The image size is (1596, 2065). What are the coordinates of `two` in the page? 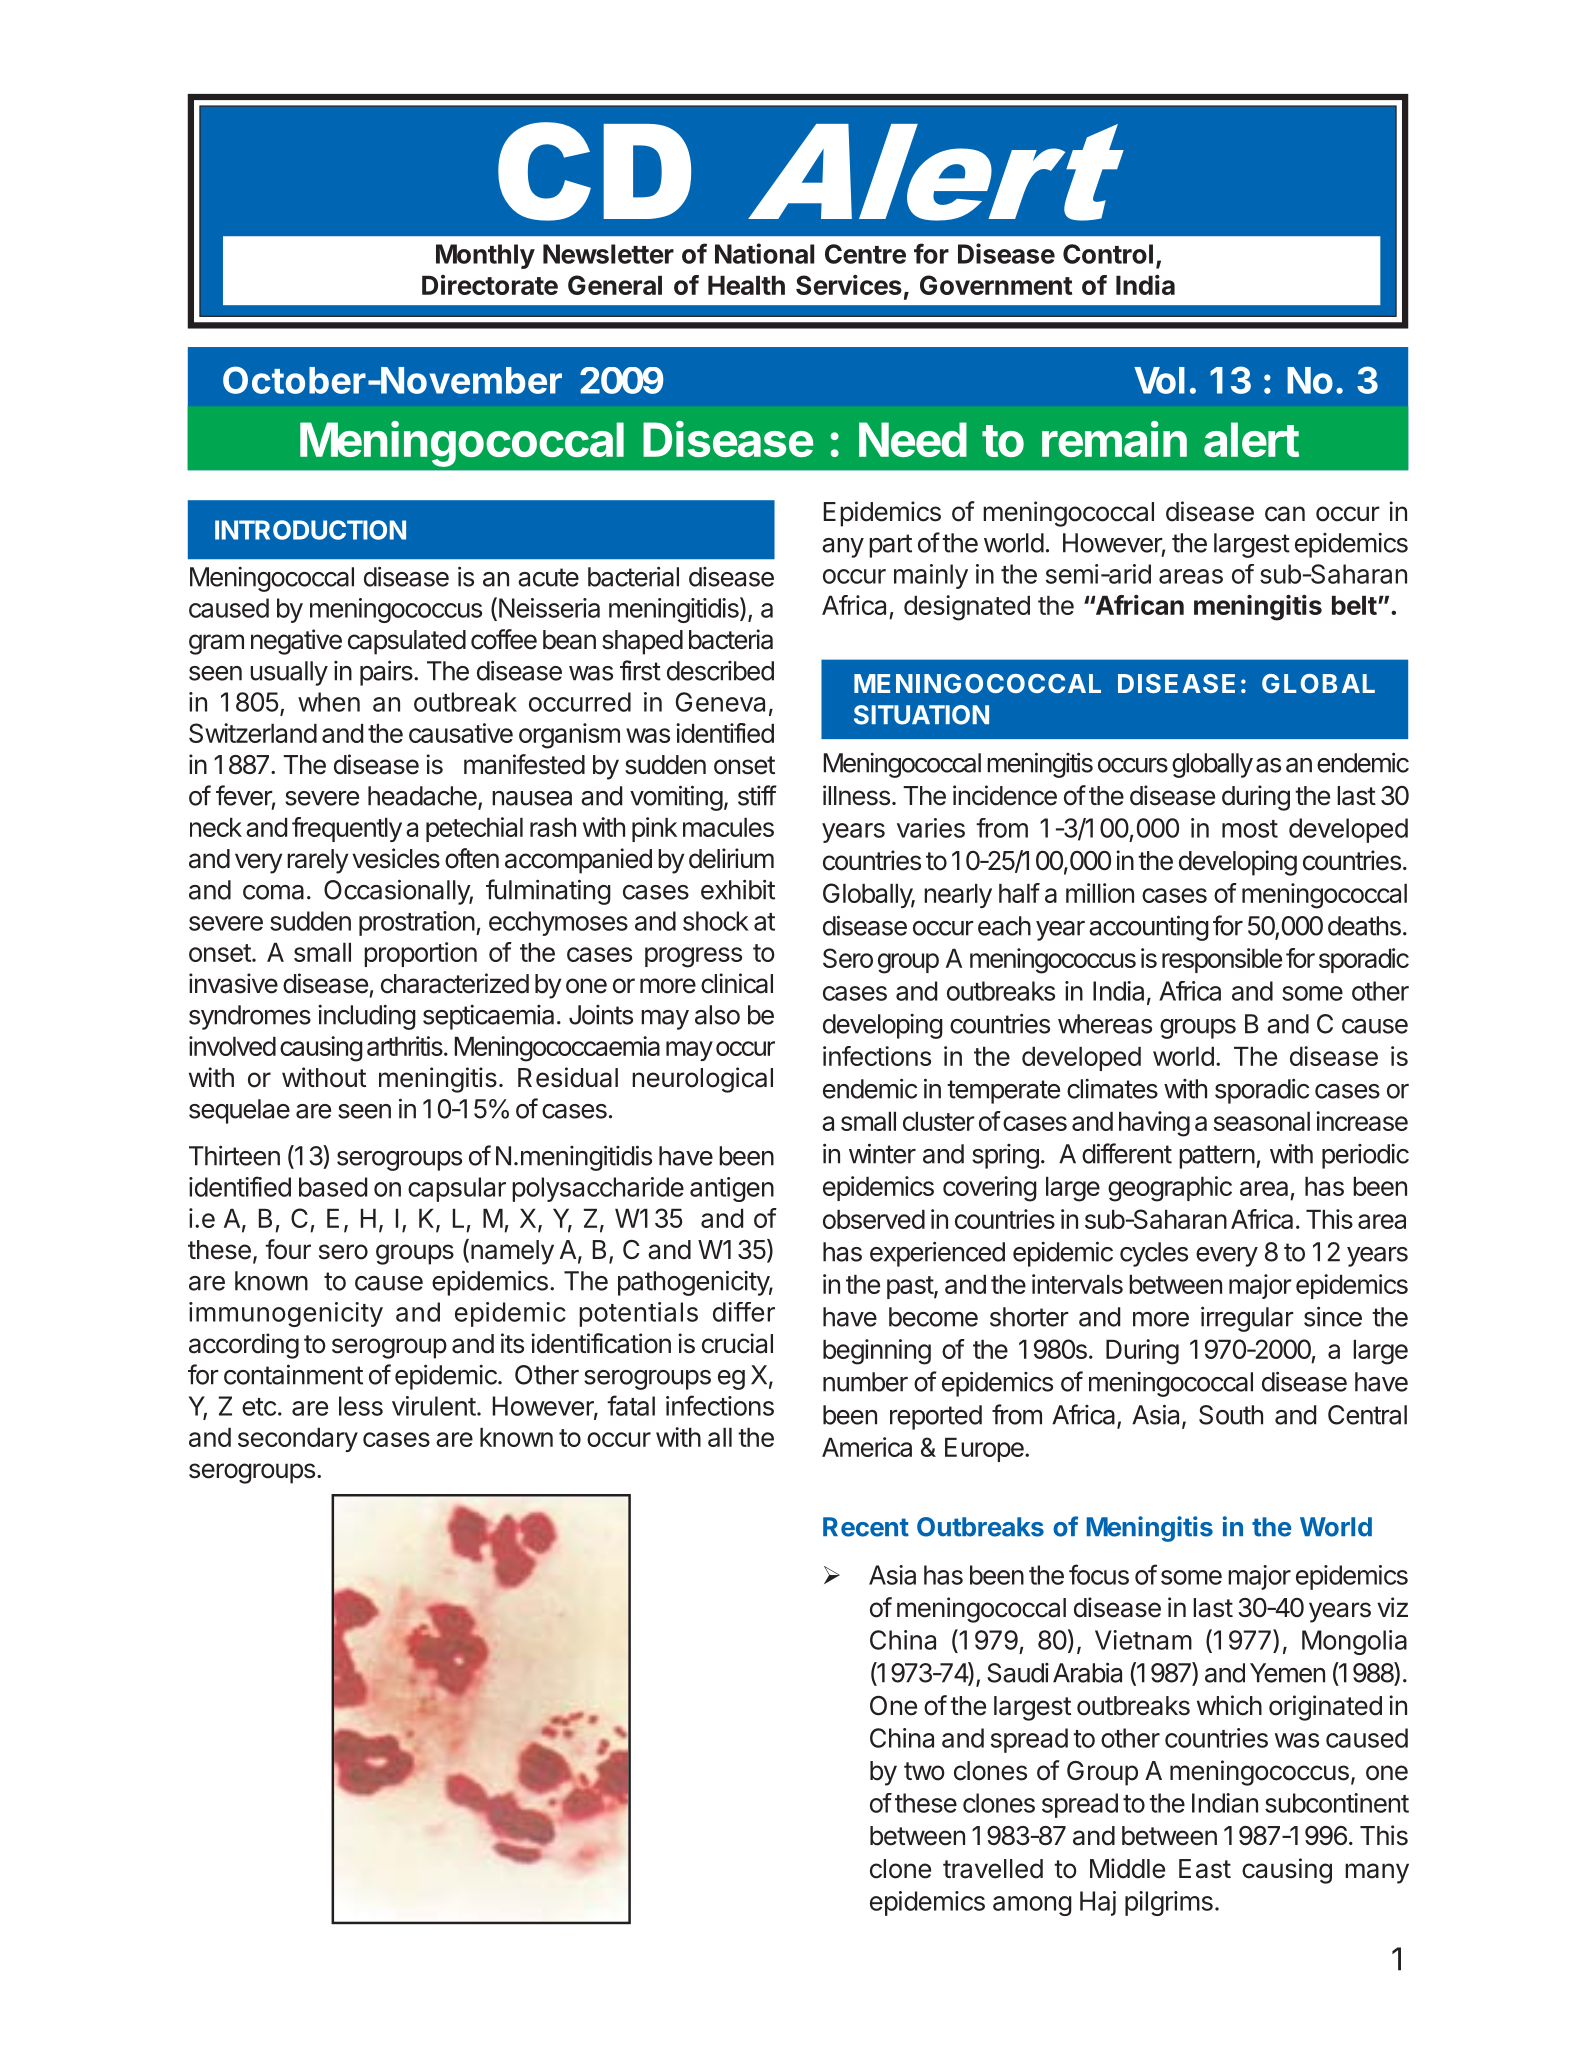 It's located at (924, 1771).
